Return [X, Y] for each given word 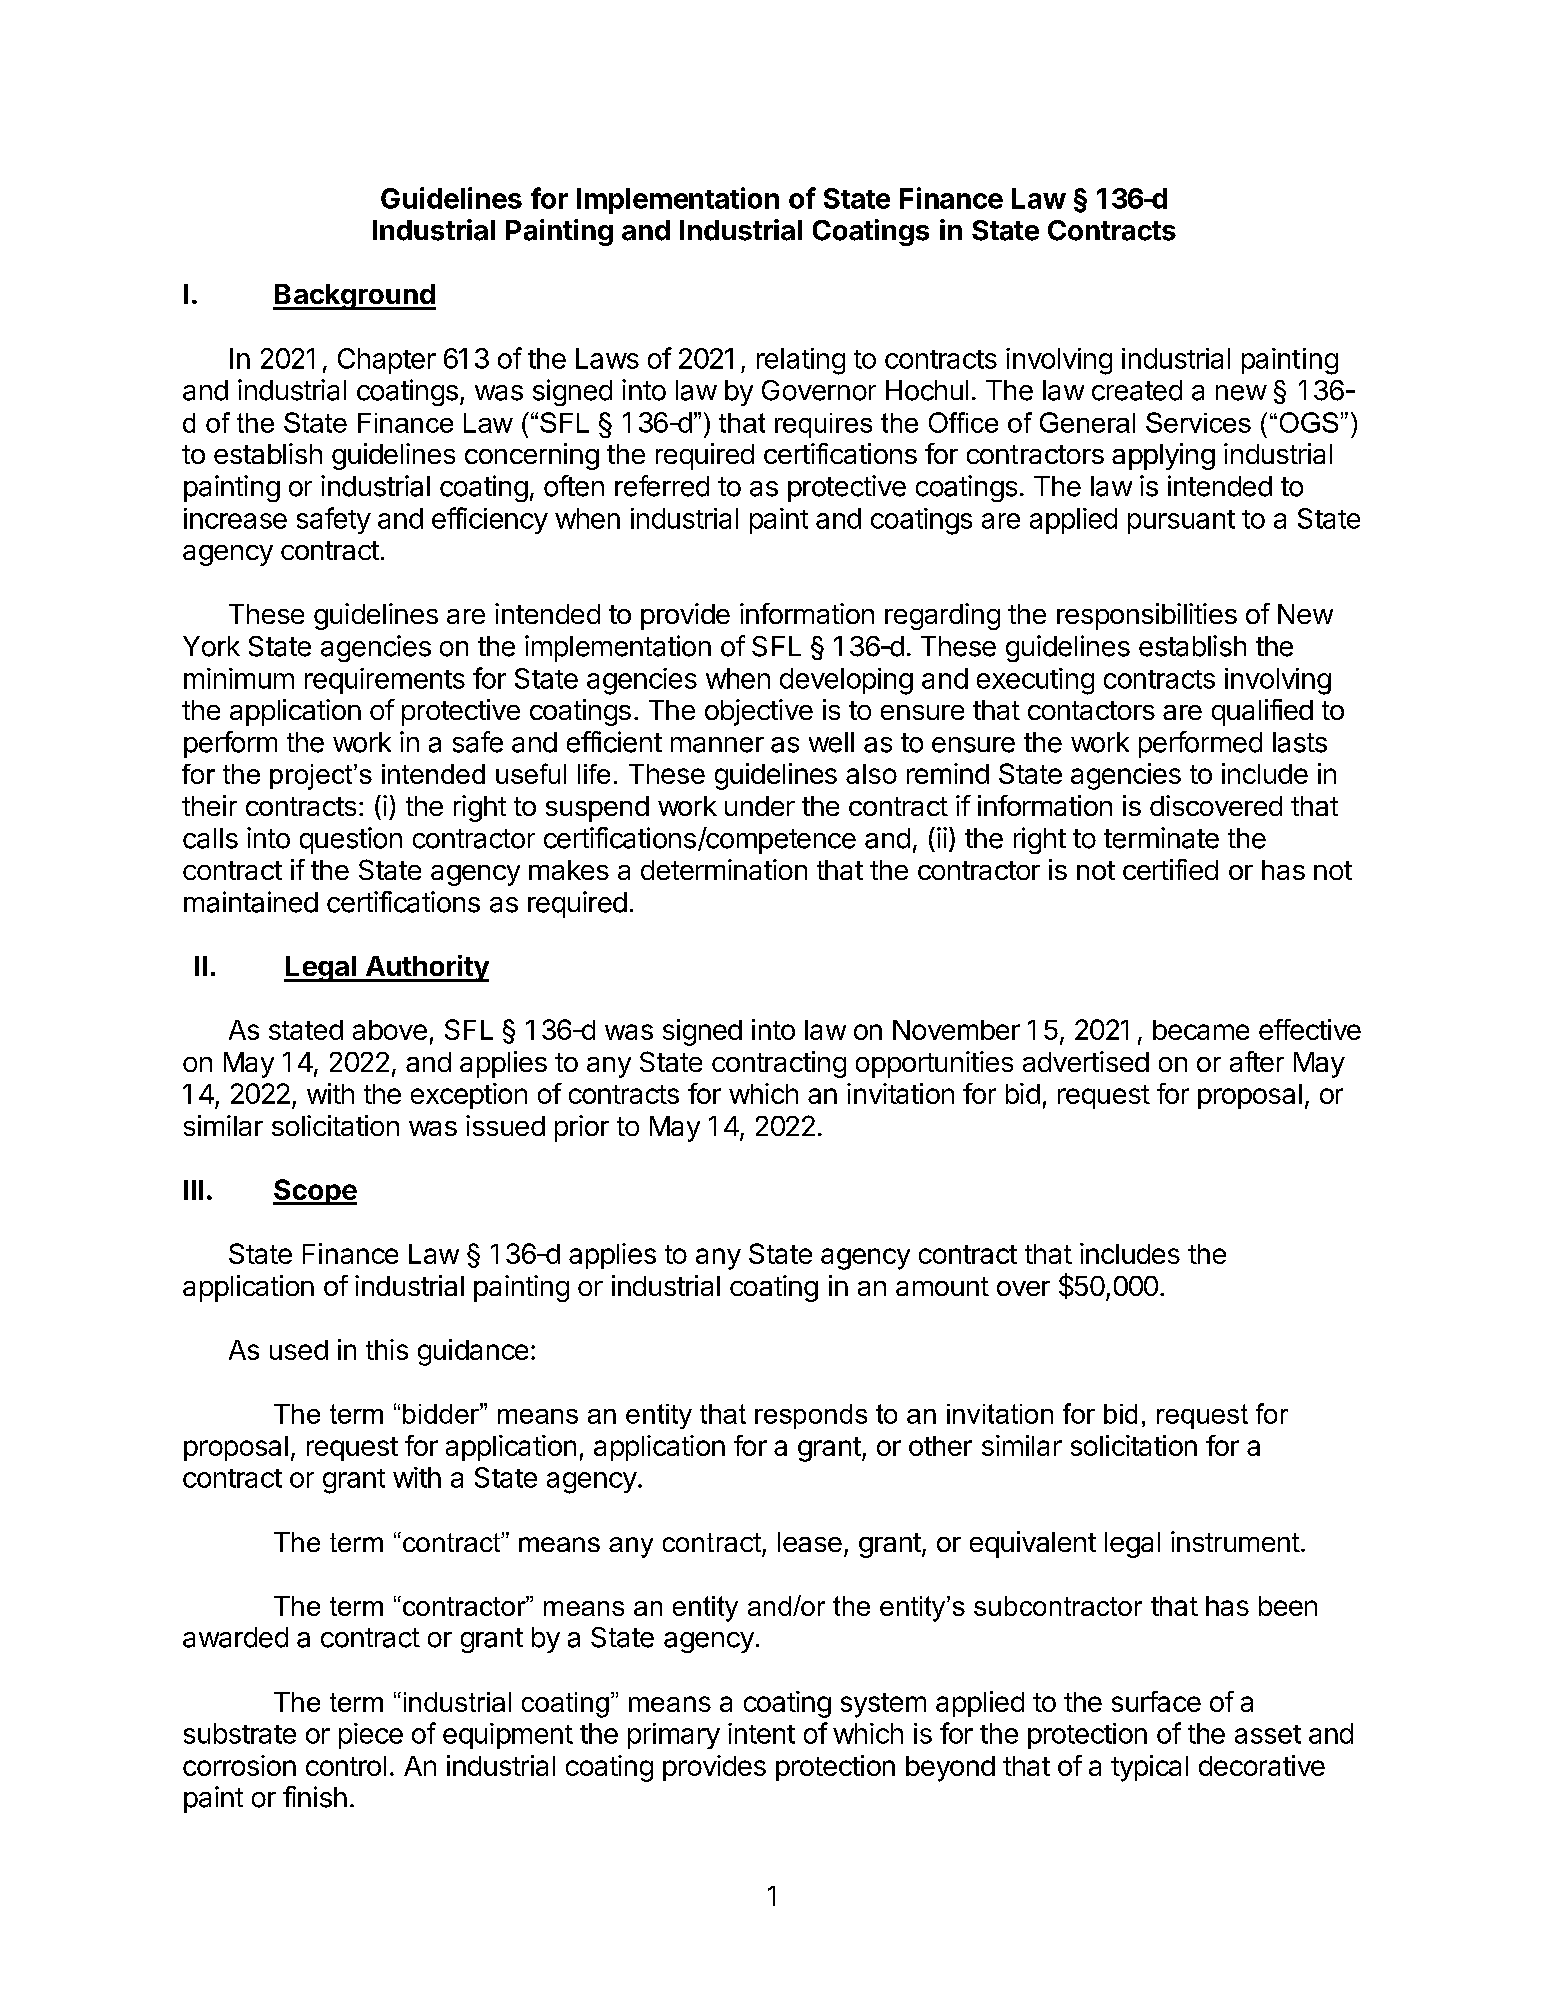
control [346, 1766]
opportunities [934, 1064]
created [1137, 390]
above [390, 1030]
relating [801, 361]
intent [761, 1733]
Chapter [387, 361]
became [1201, 1030]
